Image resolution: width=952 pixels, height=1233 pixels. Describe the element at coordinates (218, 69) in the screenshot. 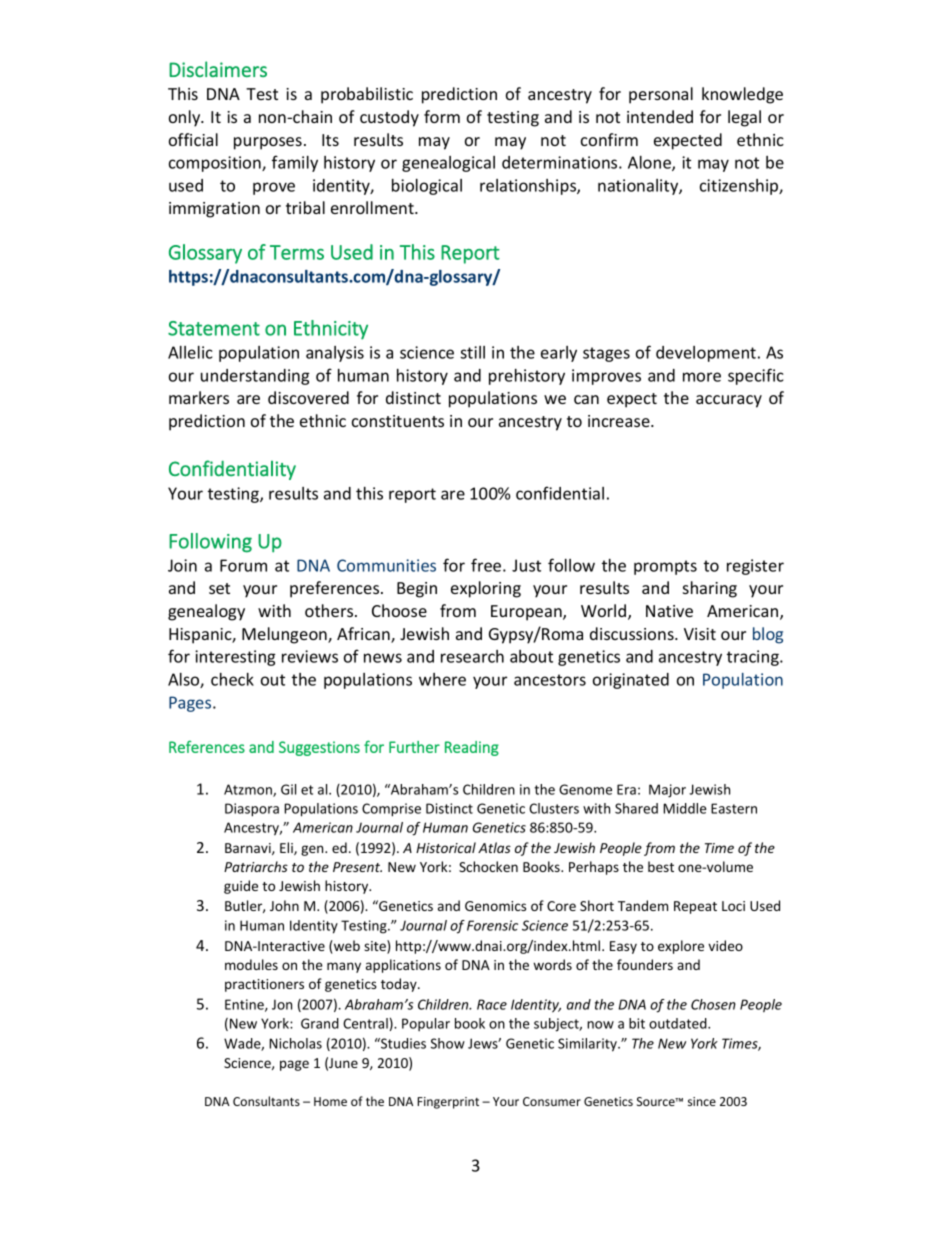

I see `Disclaimers` at that location.
